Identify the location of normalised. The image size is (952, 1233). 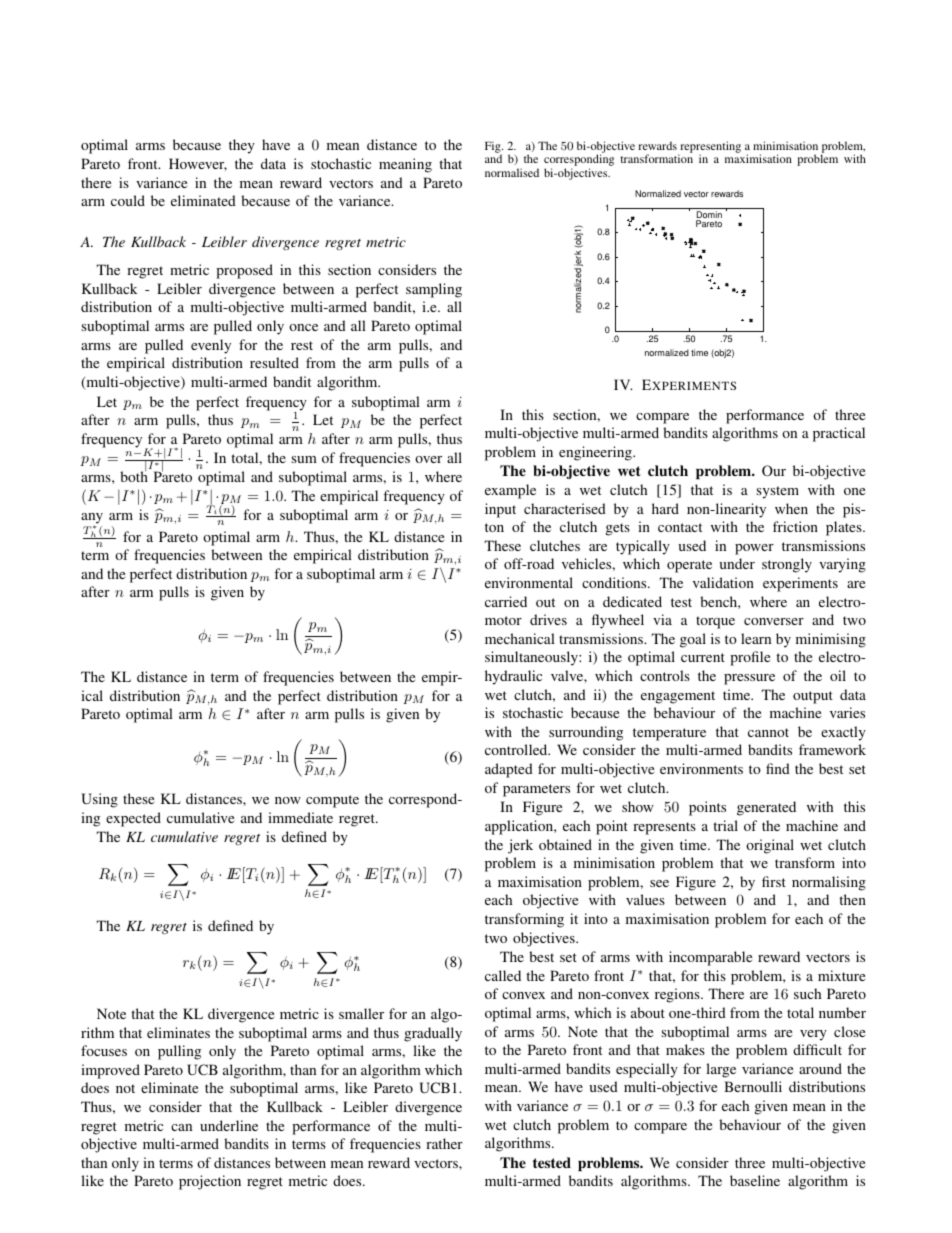
(512, 172).
